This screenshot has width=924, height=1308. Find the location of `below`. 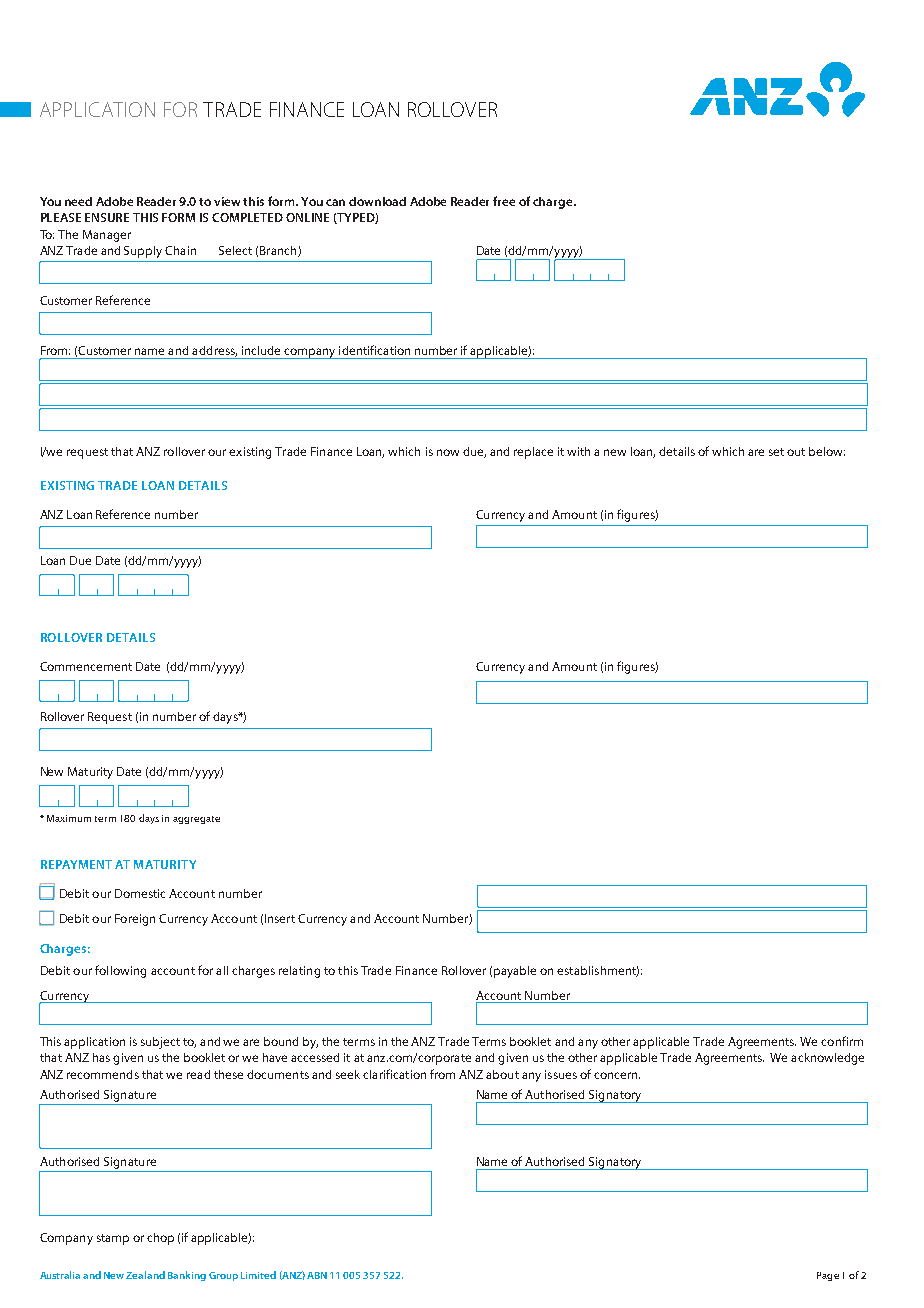

below is located at coordinates (827, 451).
